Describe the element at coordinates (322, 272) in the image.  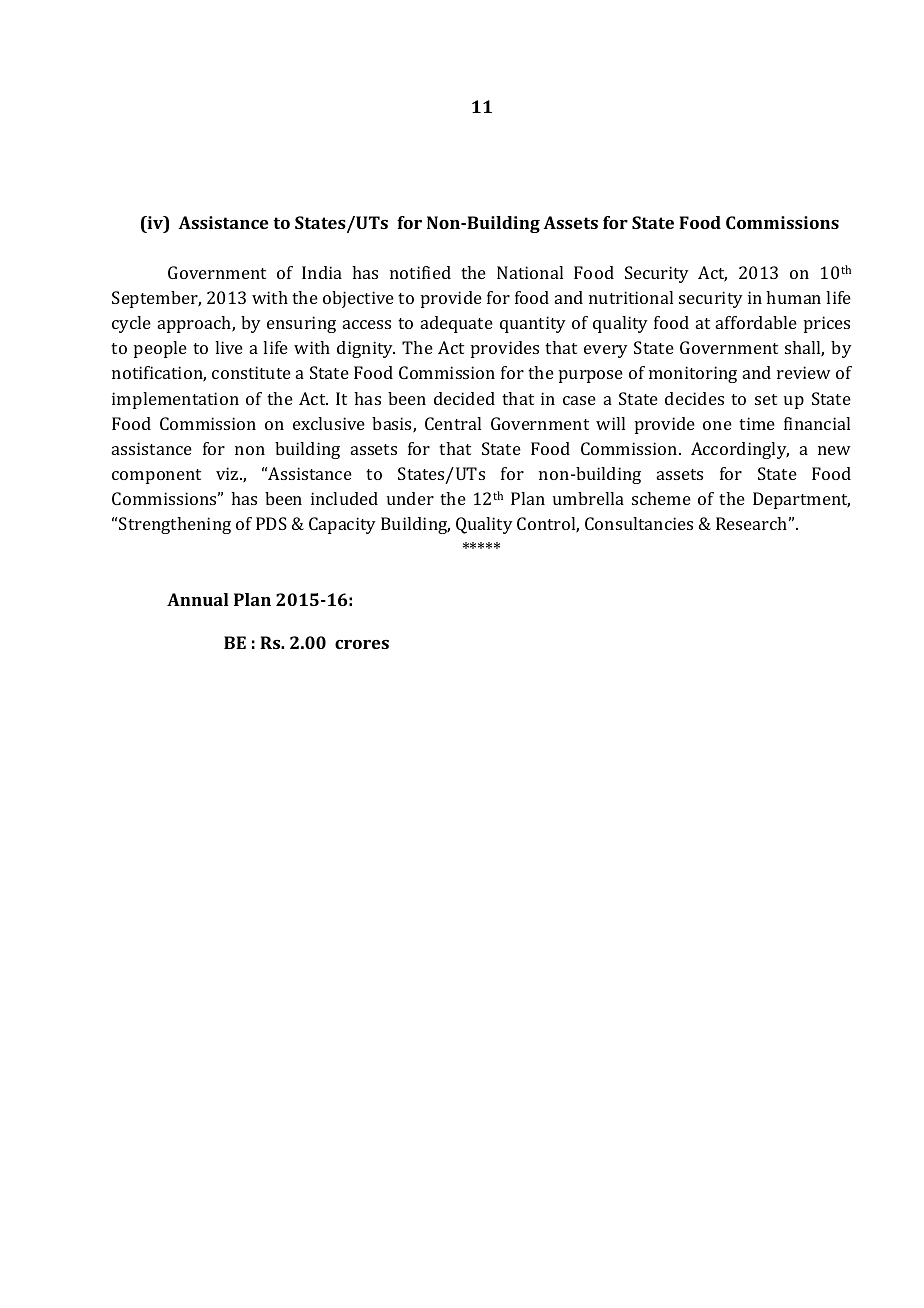
I see `India` at that location.
